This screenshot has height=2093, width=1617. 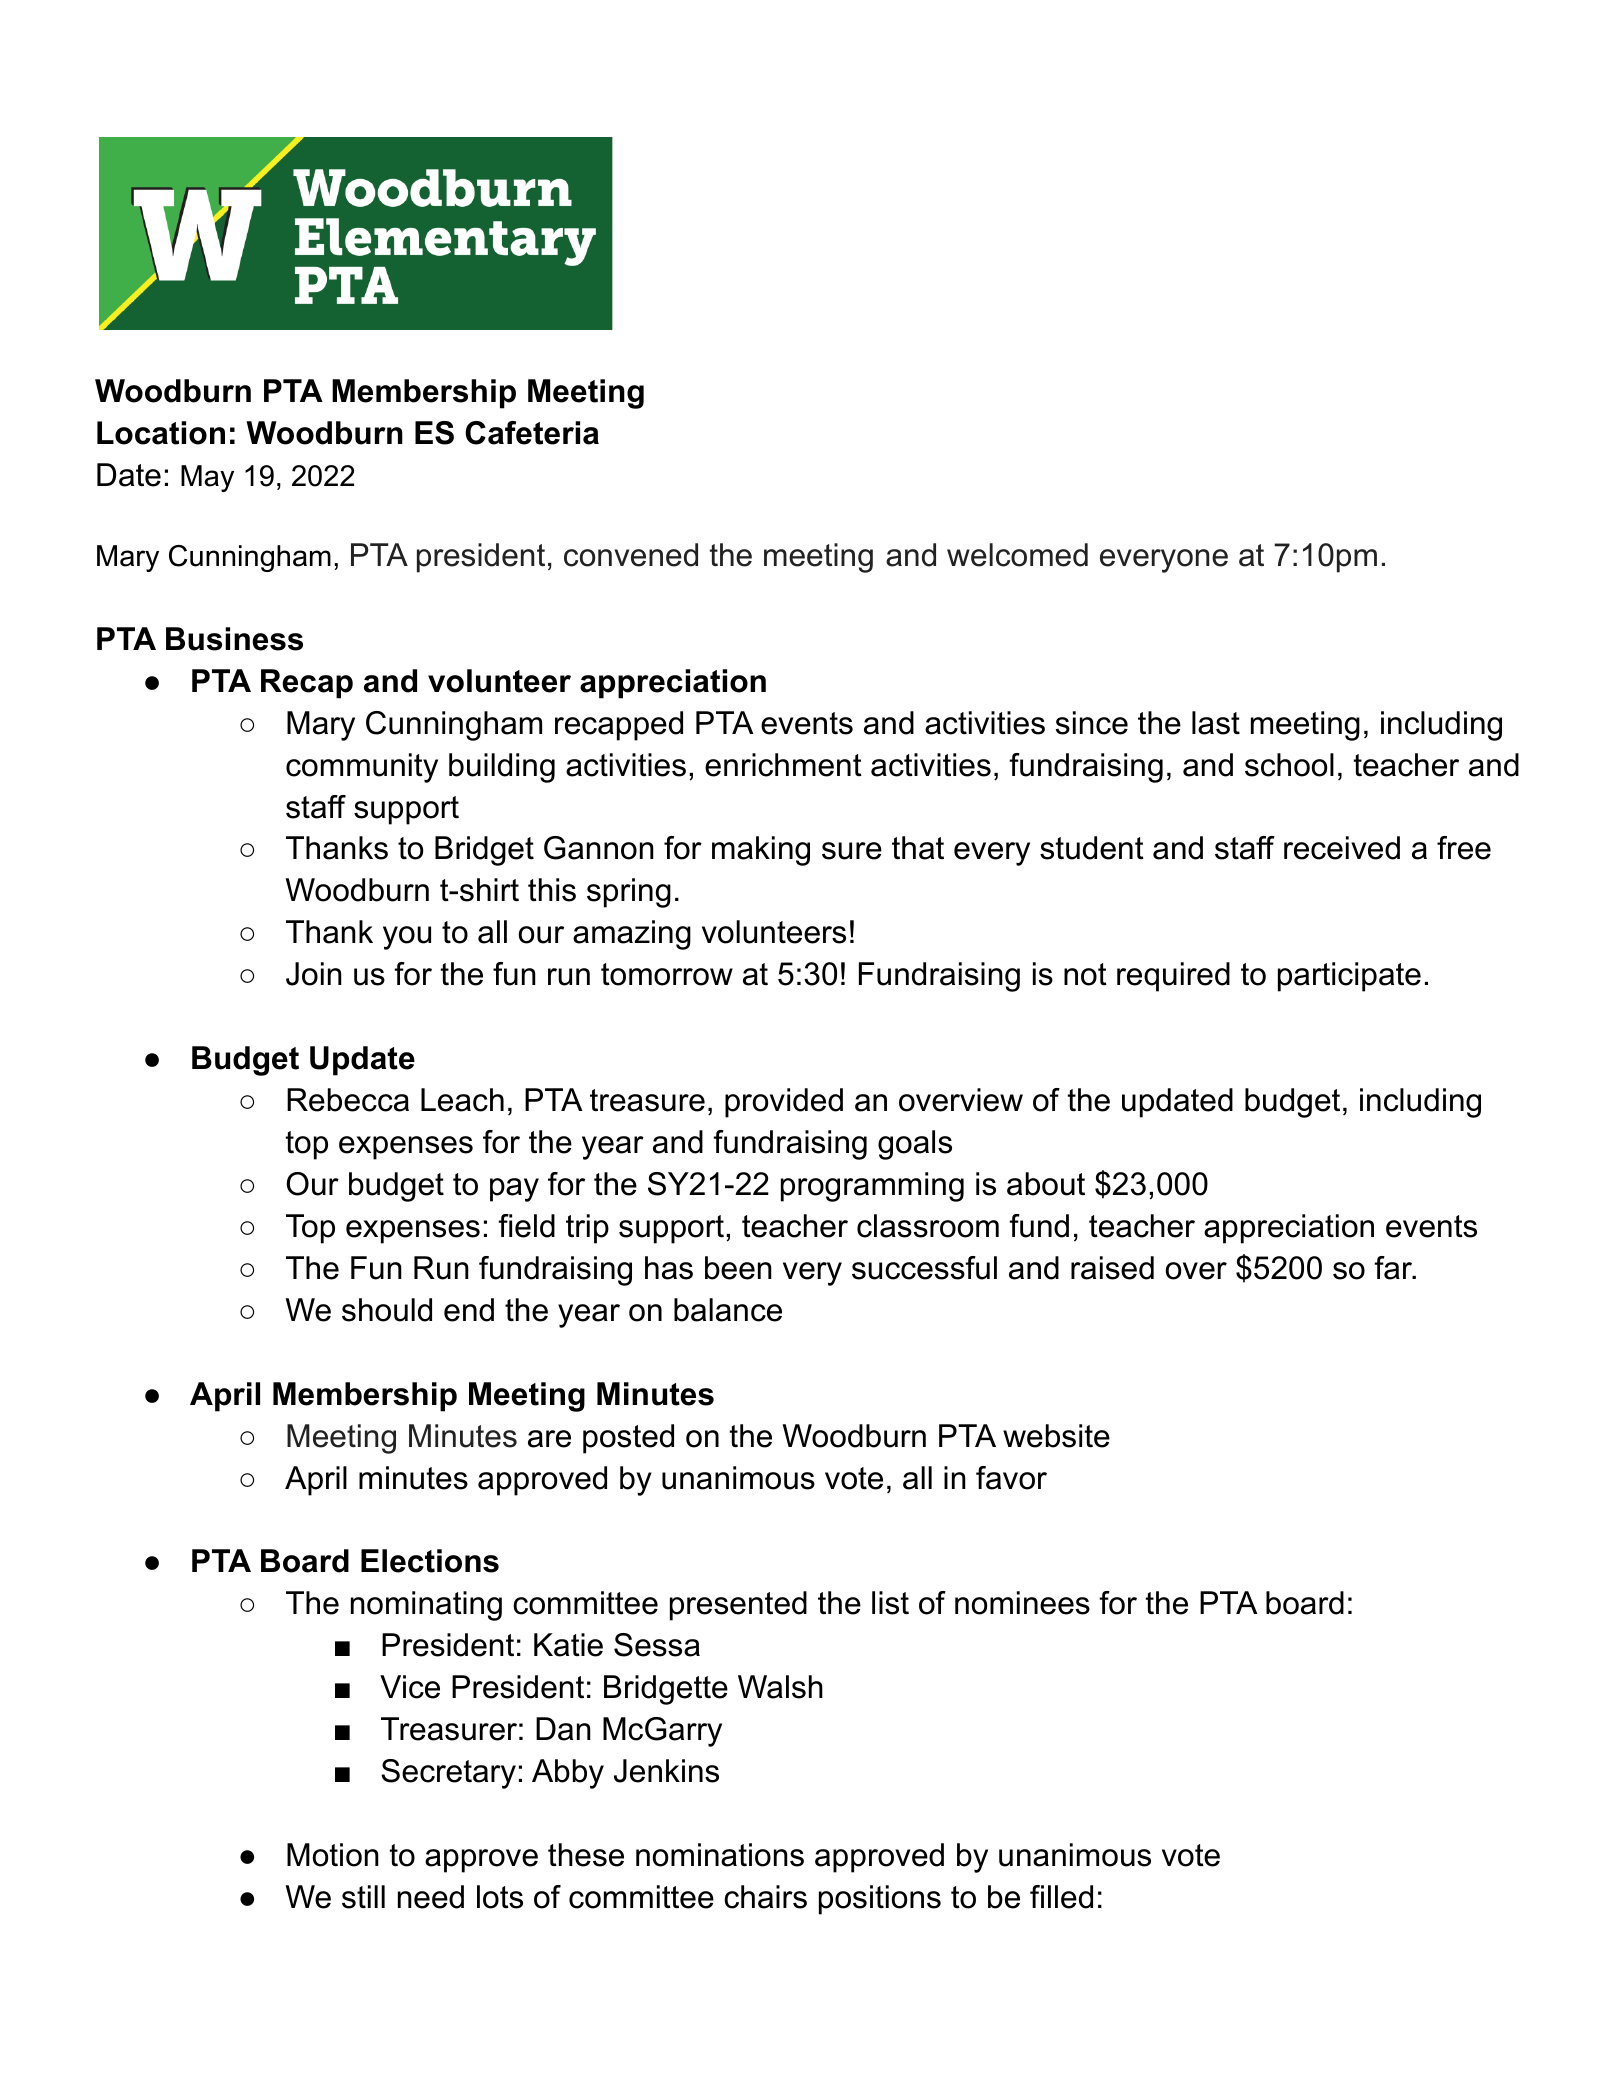 What do you see at coordinates (207, 478) in the screenshot?
I see `May` at bounding box center [207, 478].
